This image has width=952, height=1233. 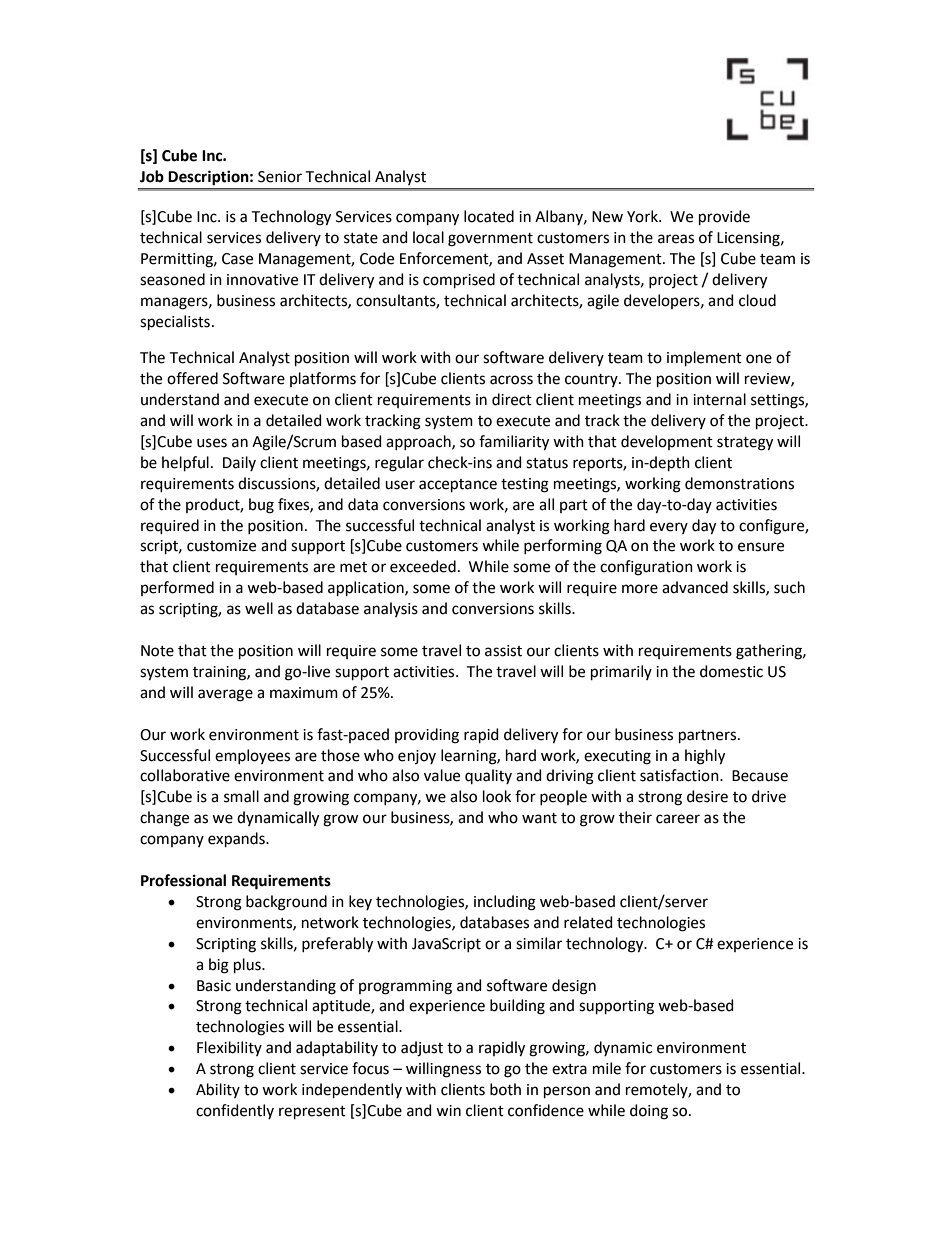 What do you see at coordinates (241, 796) in the image?
I see `small` at bounding box center [241, 796].
